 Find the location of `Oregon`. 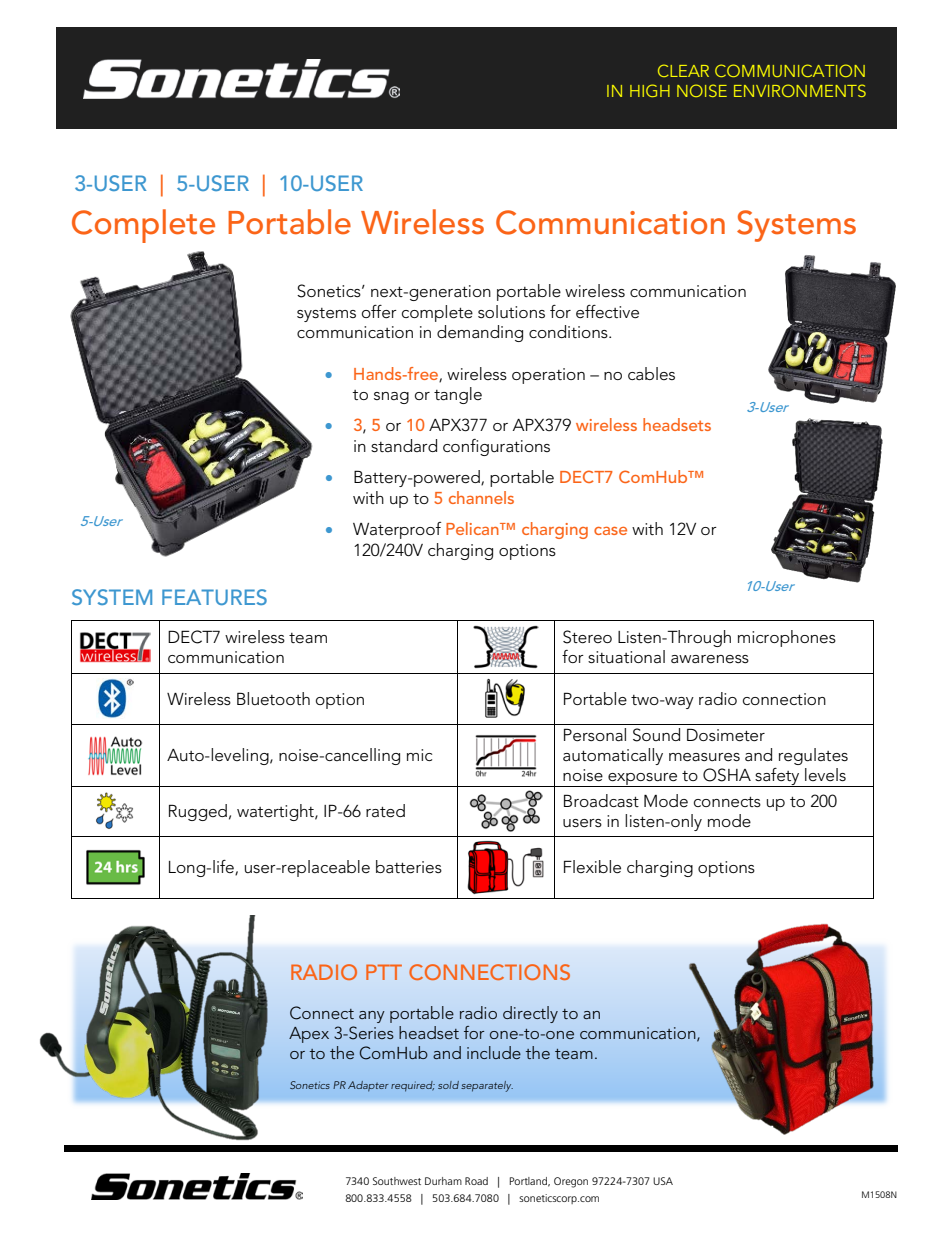

Oregon is located at coordinates (571, 1182).
